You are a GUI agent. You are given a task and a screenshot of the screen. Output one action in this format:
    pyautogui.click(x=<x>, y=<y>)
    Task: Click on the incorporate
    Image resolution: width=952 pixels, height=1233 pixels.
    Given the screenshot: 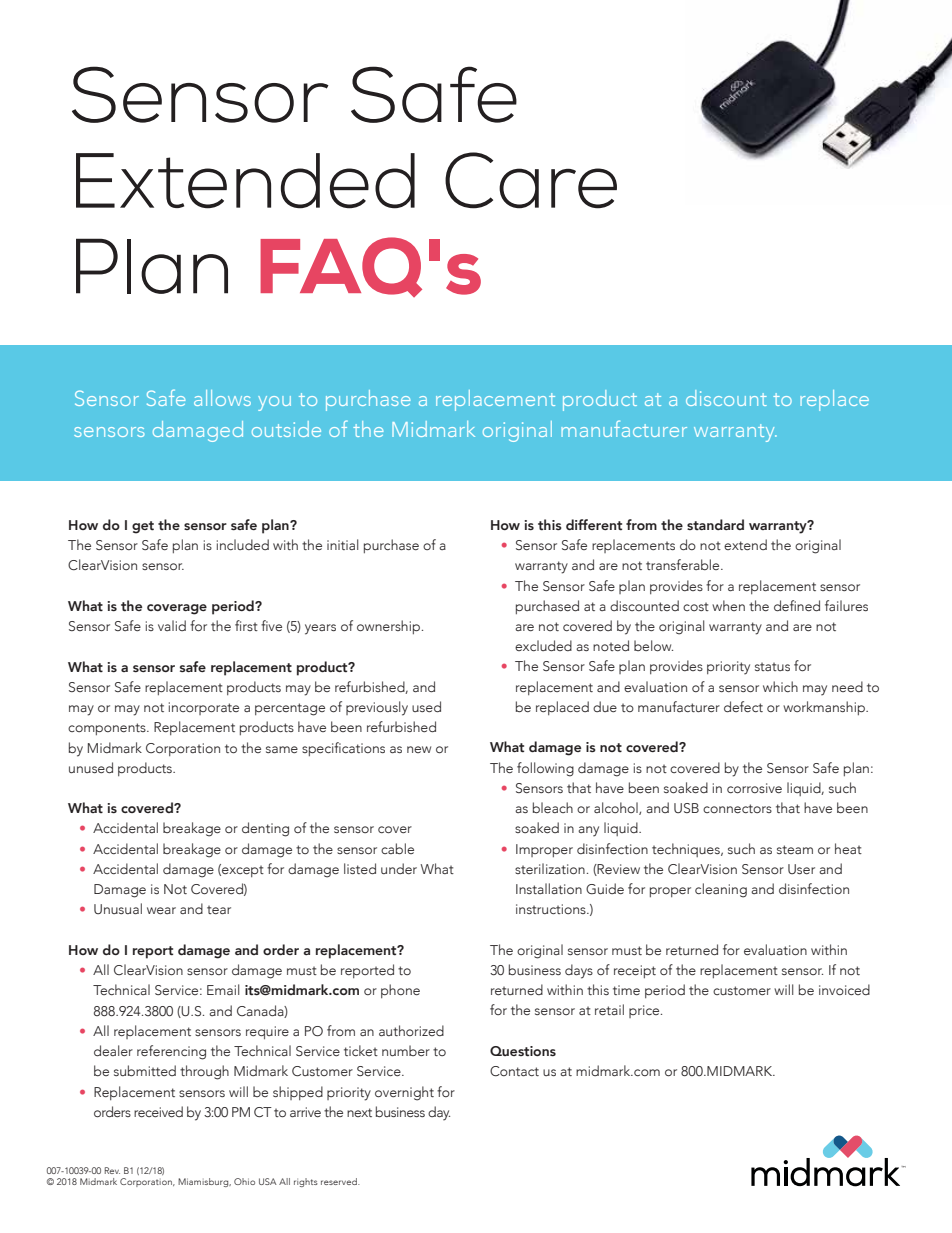 What is the action you would take?
    pyautogui.click(x=204, y=708)
